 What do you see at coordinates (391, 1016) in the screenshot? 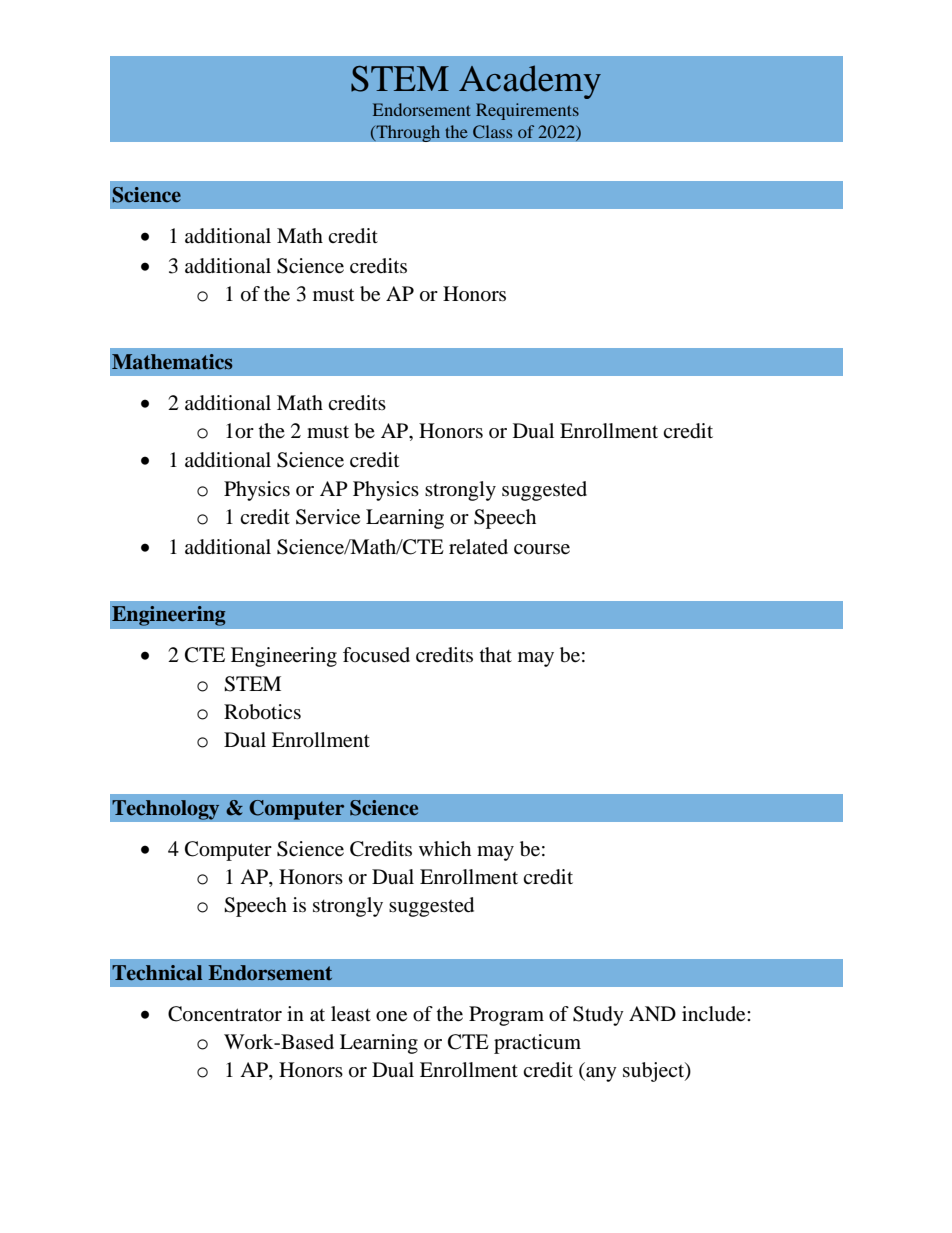
I see `one` at bounding box center [391, 1016].
